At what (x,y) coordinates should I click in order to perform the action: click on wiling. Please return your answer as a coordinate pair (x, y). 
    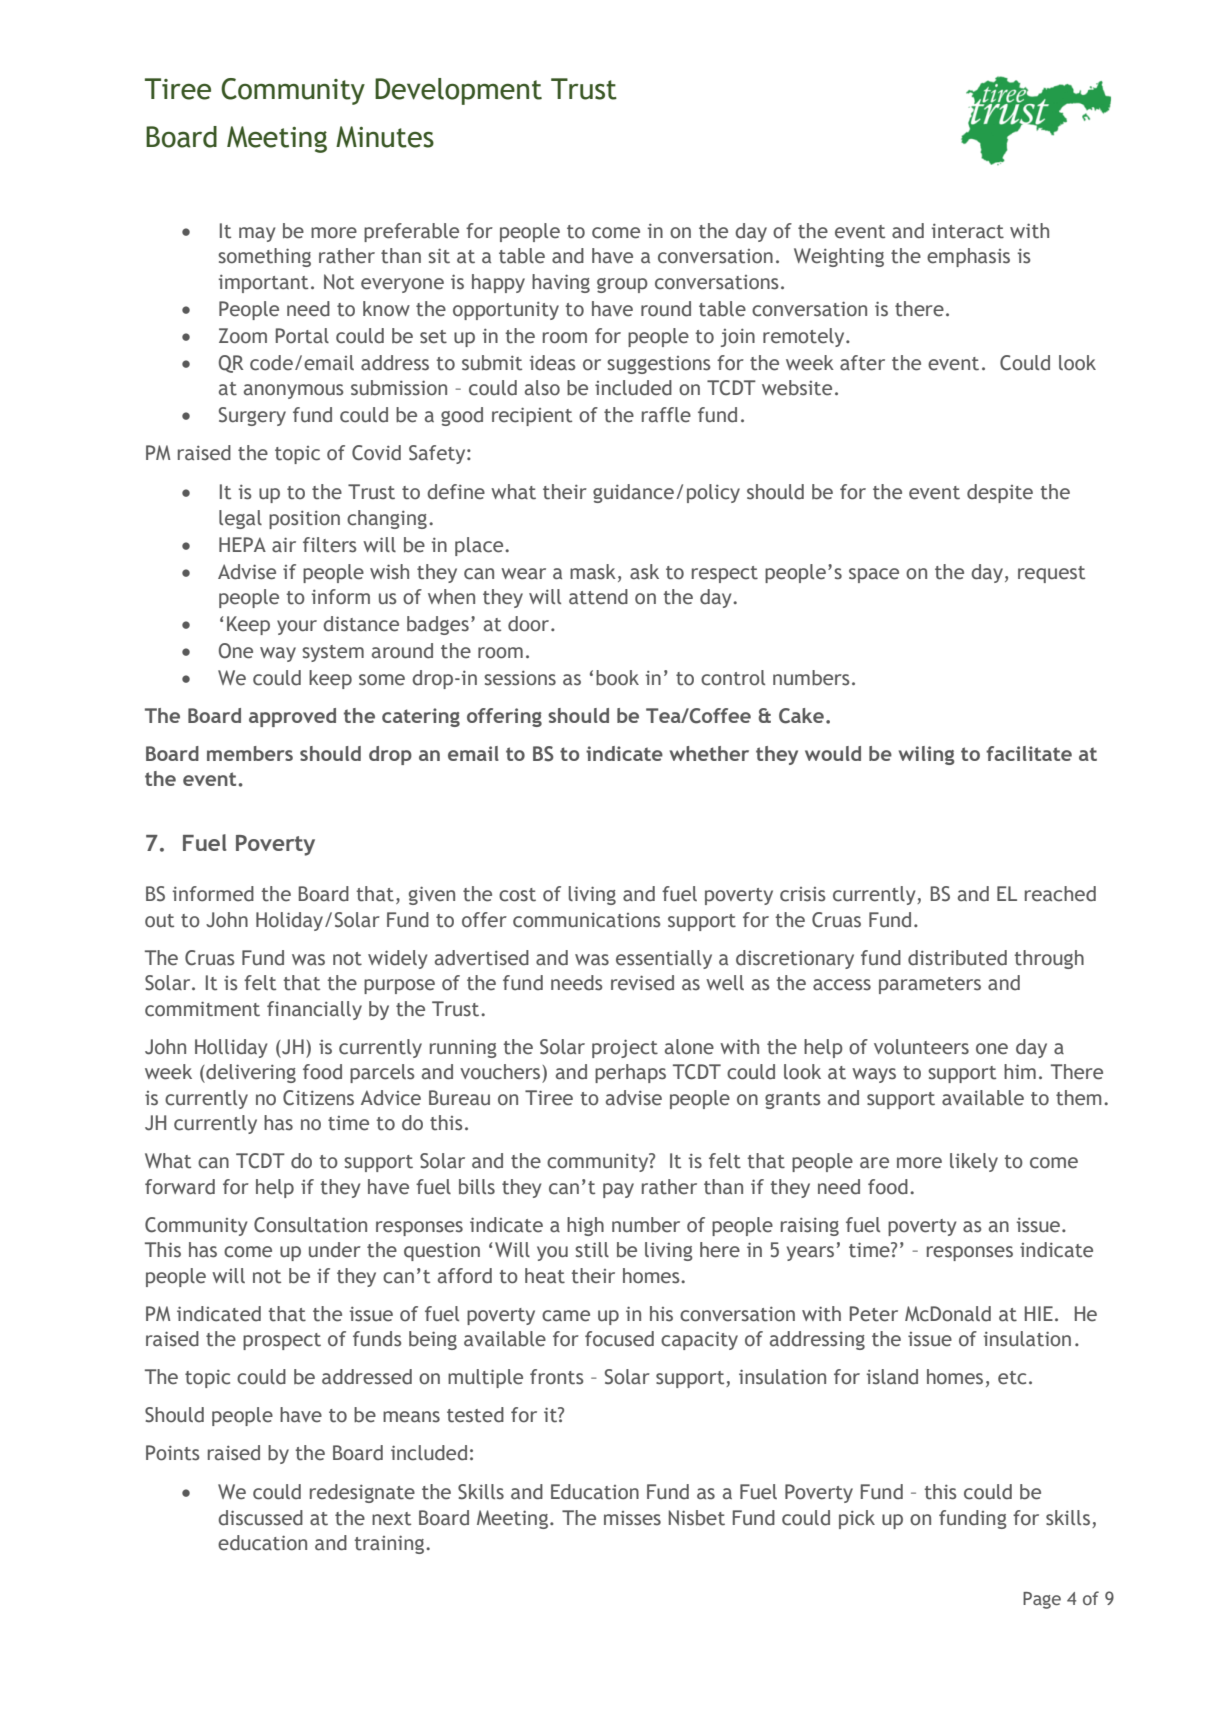
    Looking at the image, I should click on (927, 755).
